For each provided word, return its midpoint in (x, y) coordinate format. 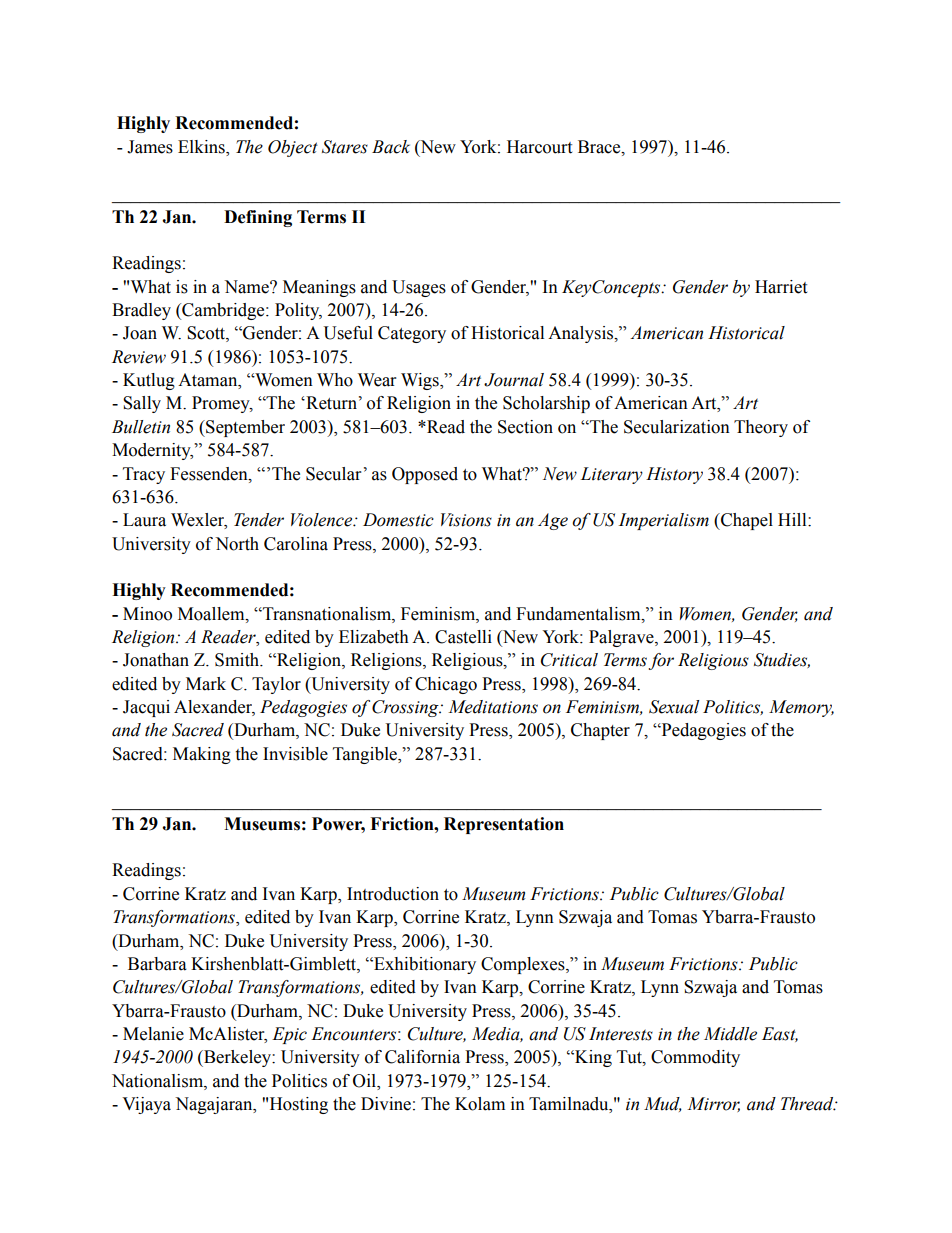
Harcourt (539, 147)
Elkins (202, 147)
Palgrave (622, 638)
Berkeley (237, 1058)
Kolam (480, 1104)
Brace (600, 147)
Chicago (446, 685)
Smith (238, 660)
